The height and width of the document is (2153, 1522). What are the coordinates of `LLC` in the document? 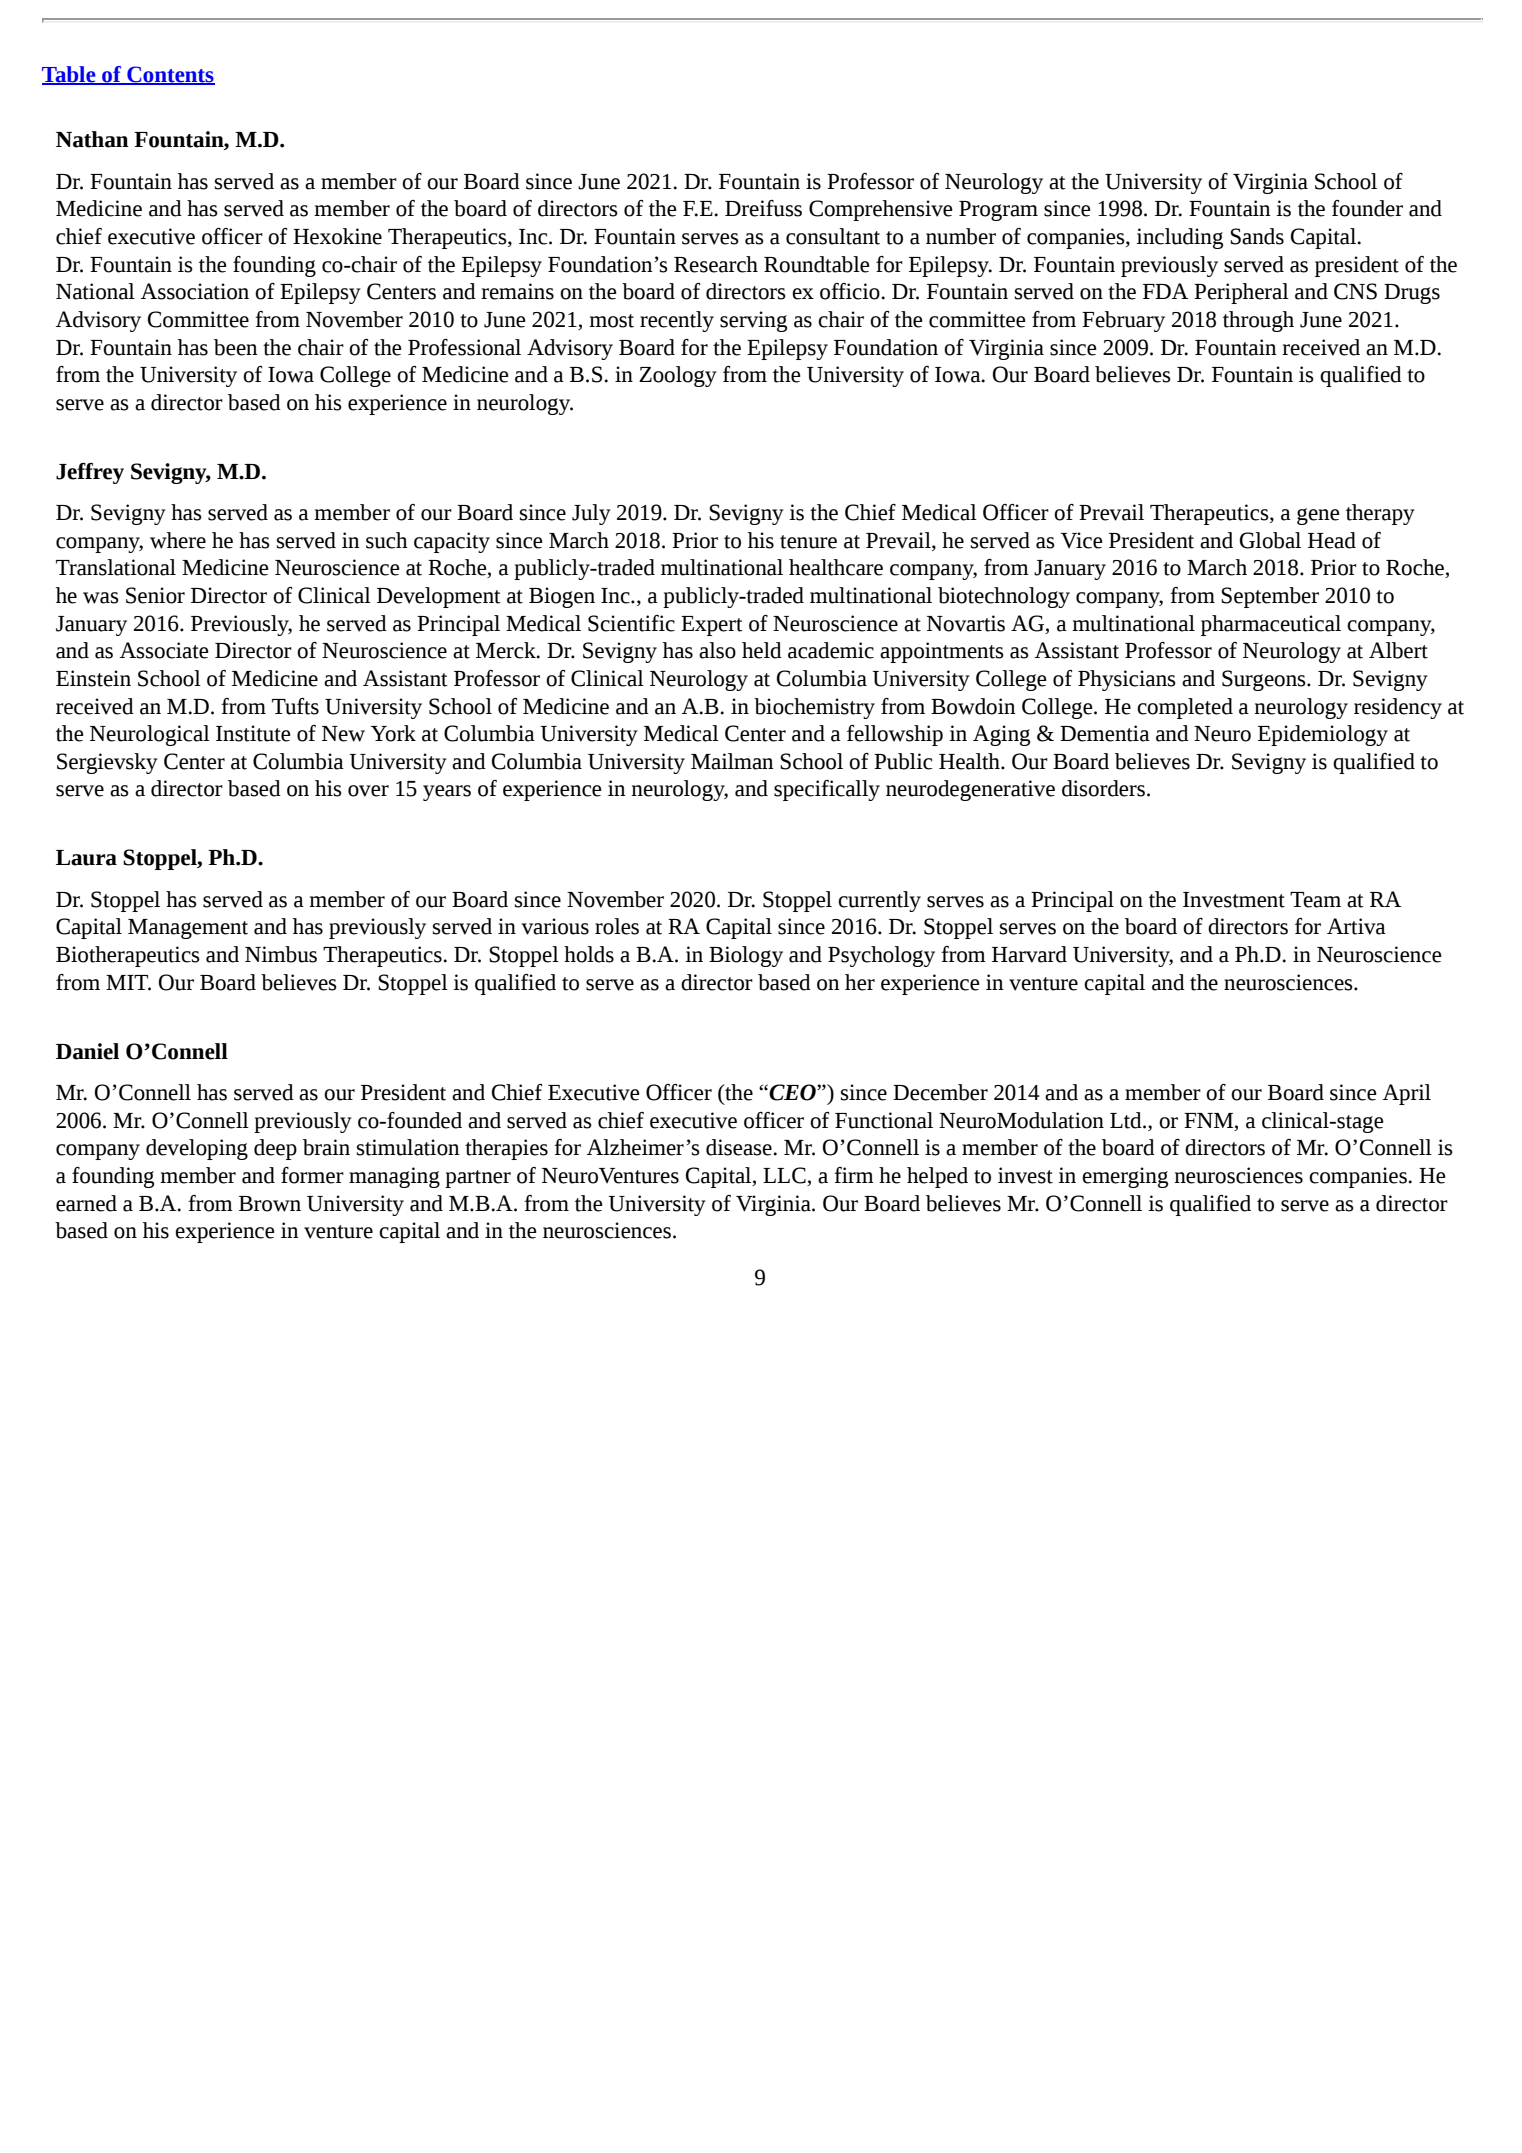 It's located at (785, 1176).
